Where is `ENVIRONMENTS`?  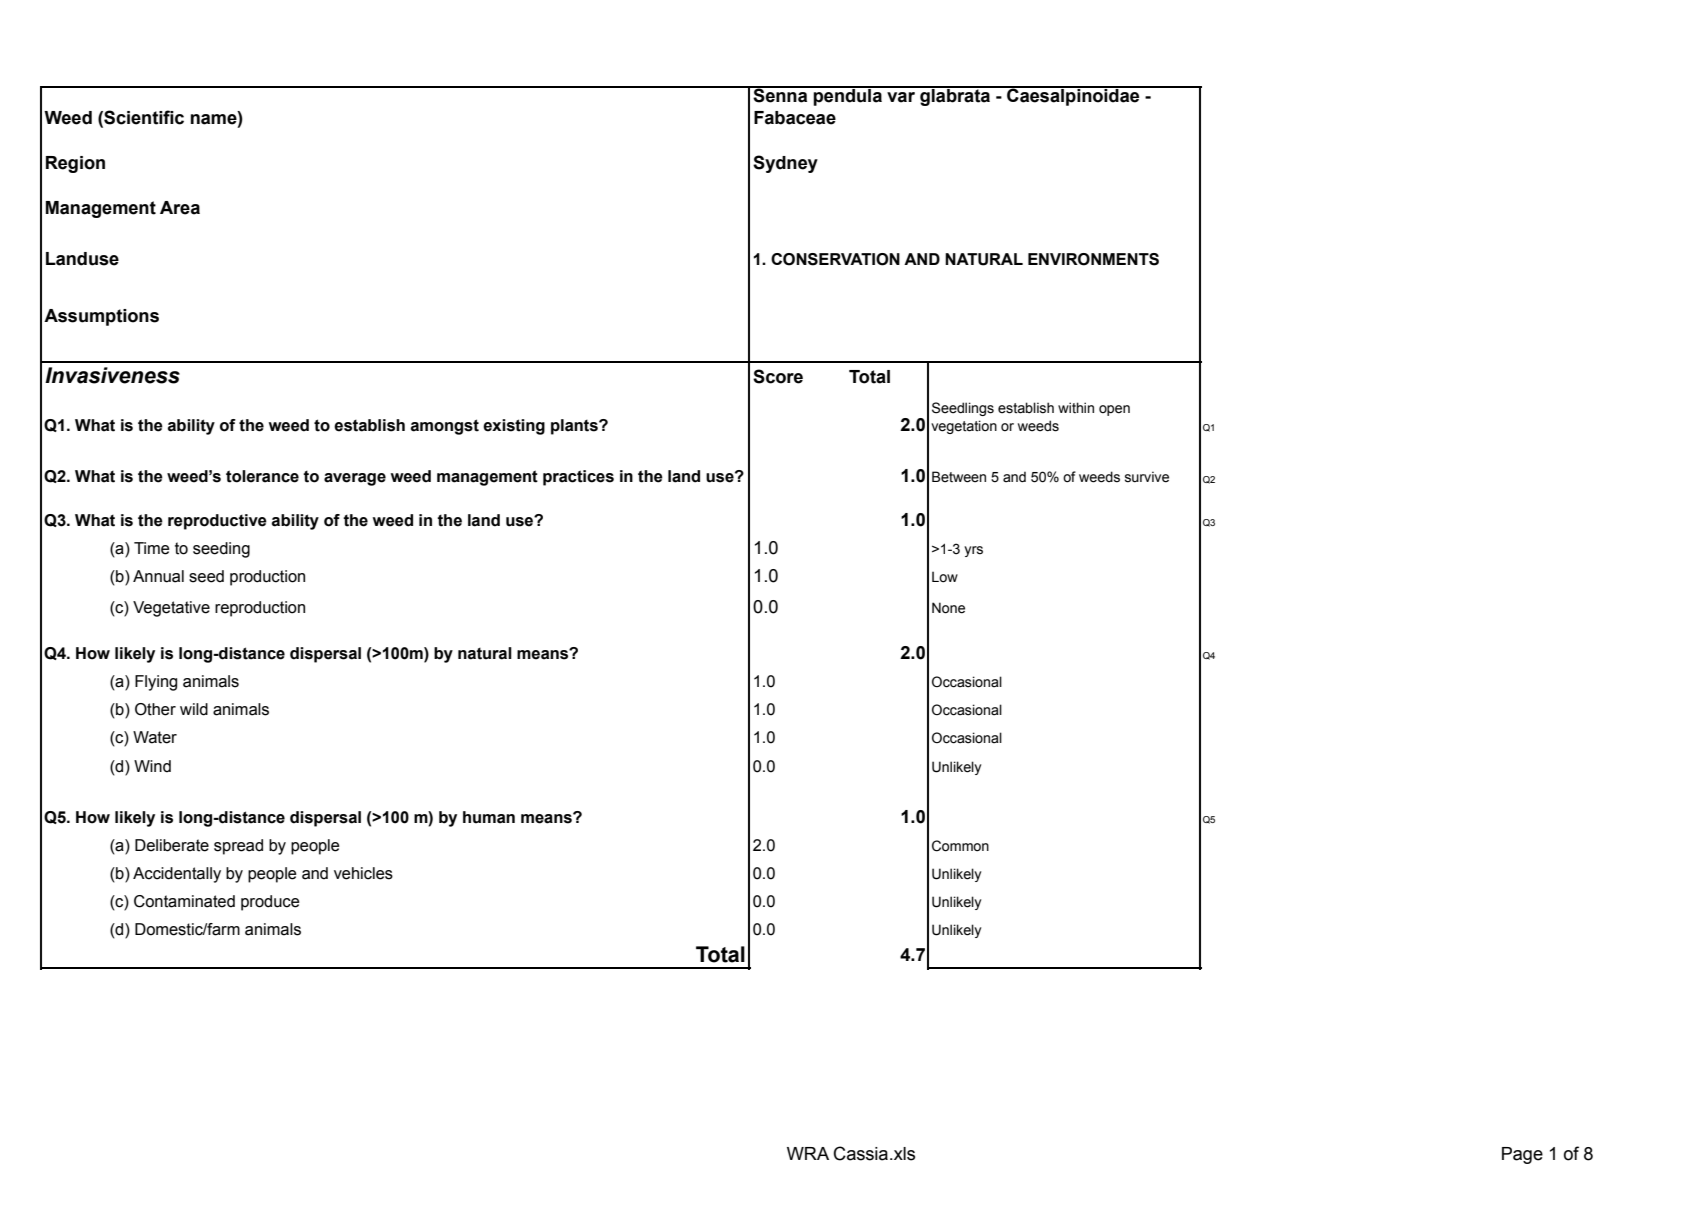 ENVIRONMENTS is located at coordinates (1093, 259).
